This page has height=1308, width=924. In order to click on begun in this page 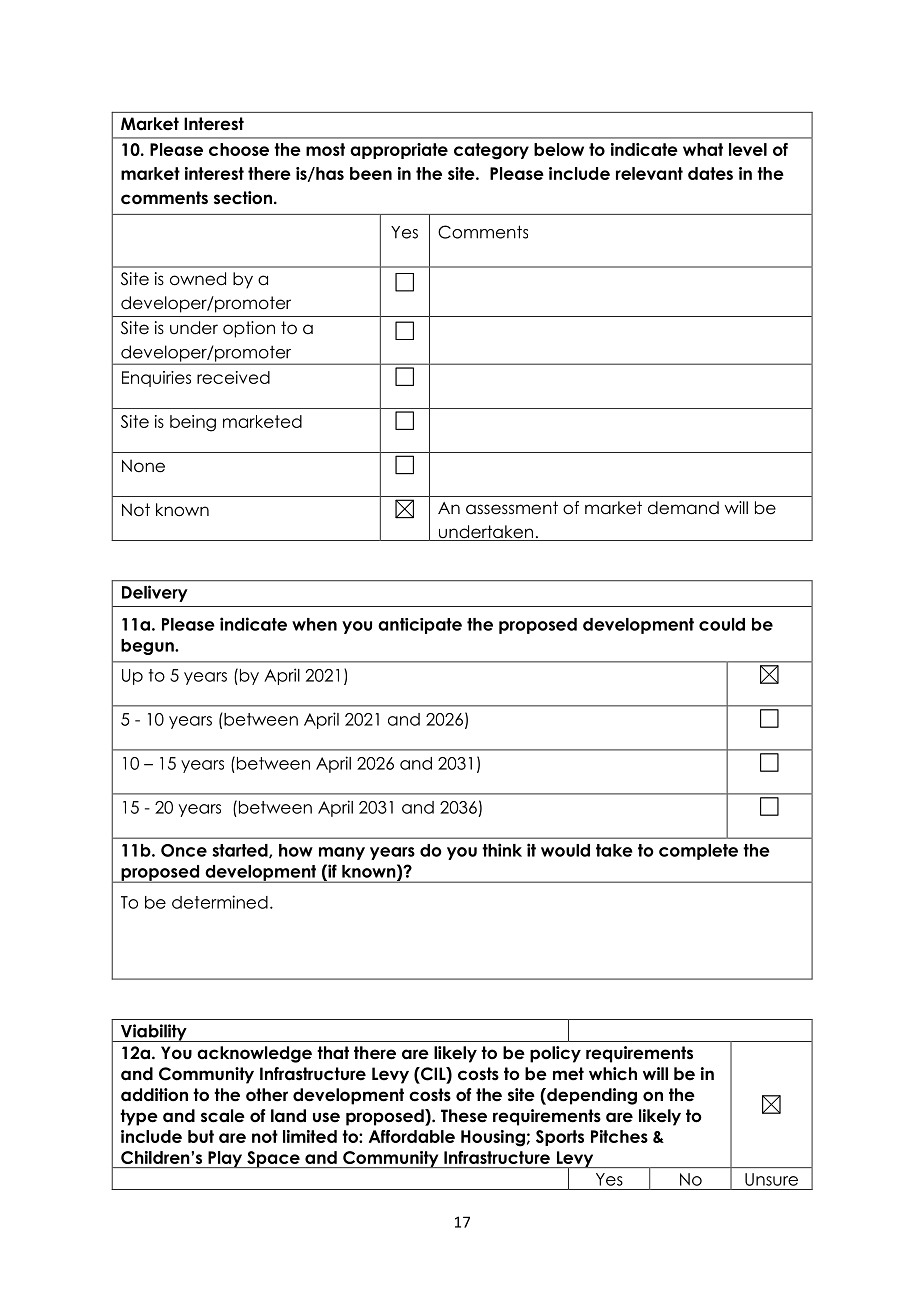, I will do `click(148, 647)`.
